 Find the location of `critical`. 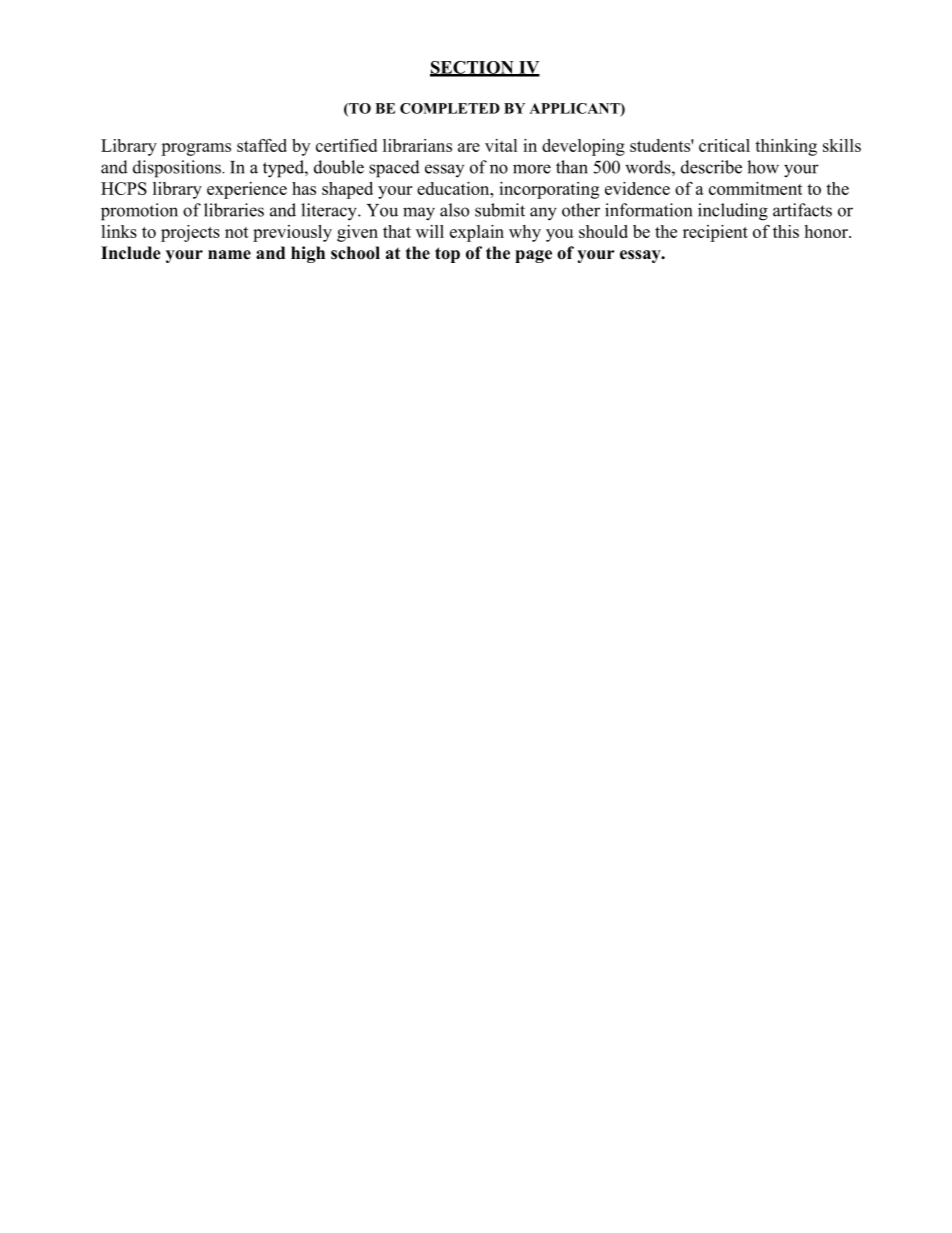

critical is located at coordinates (724, 145).
